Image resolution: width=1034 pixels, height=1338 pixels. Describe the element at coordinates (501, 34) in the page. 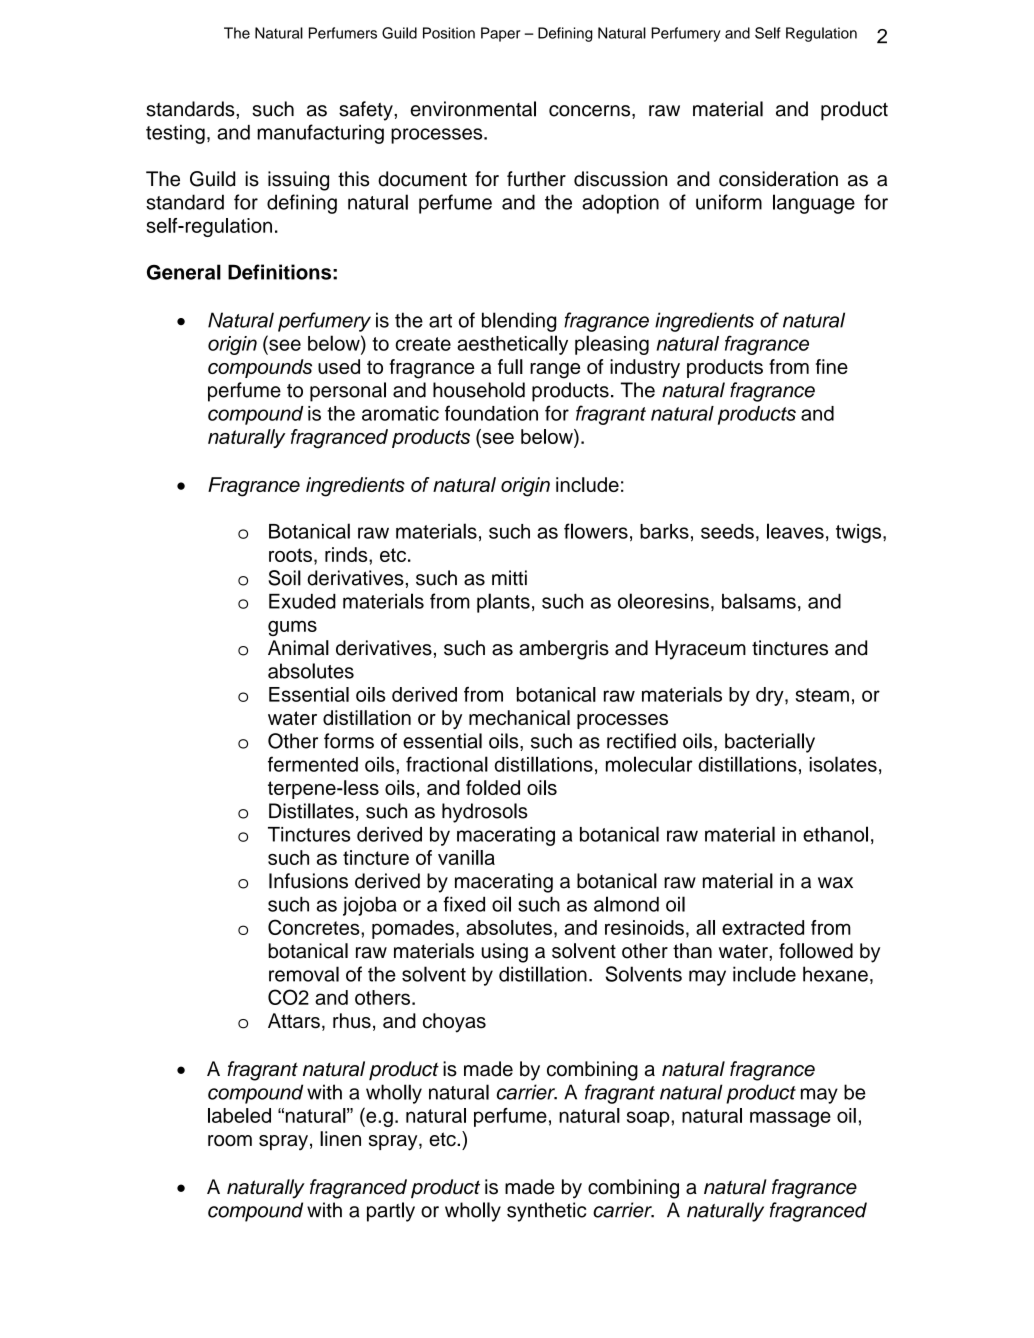

I see `Paper` at that location.
